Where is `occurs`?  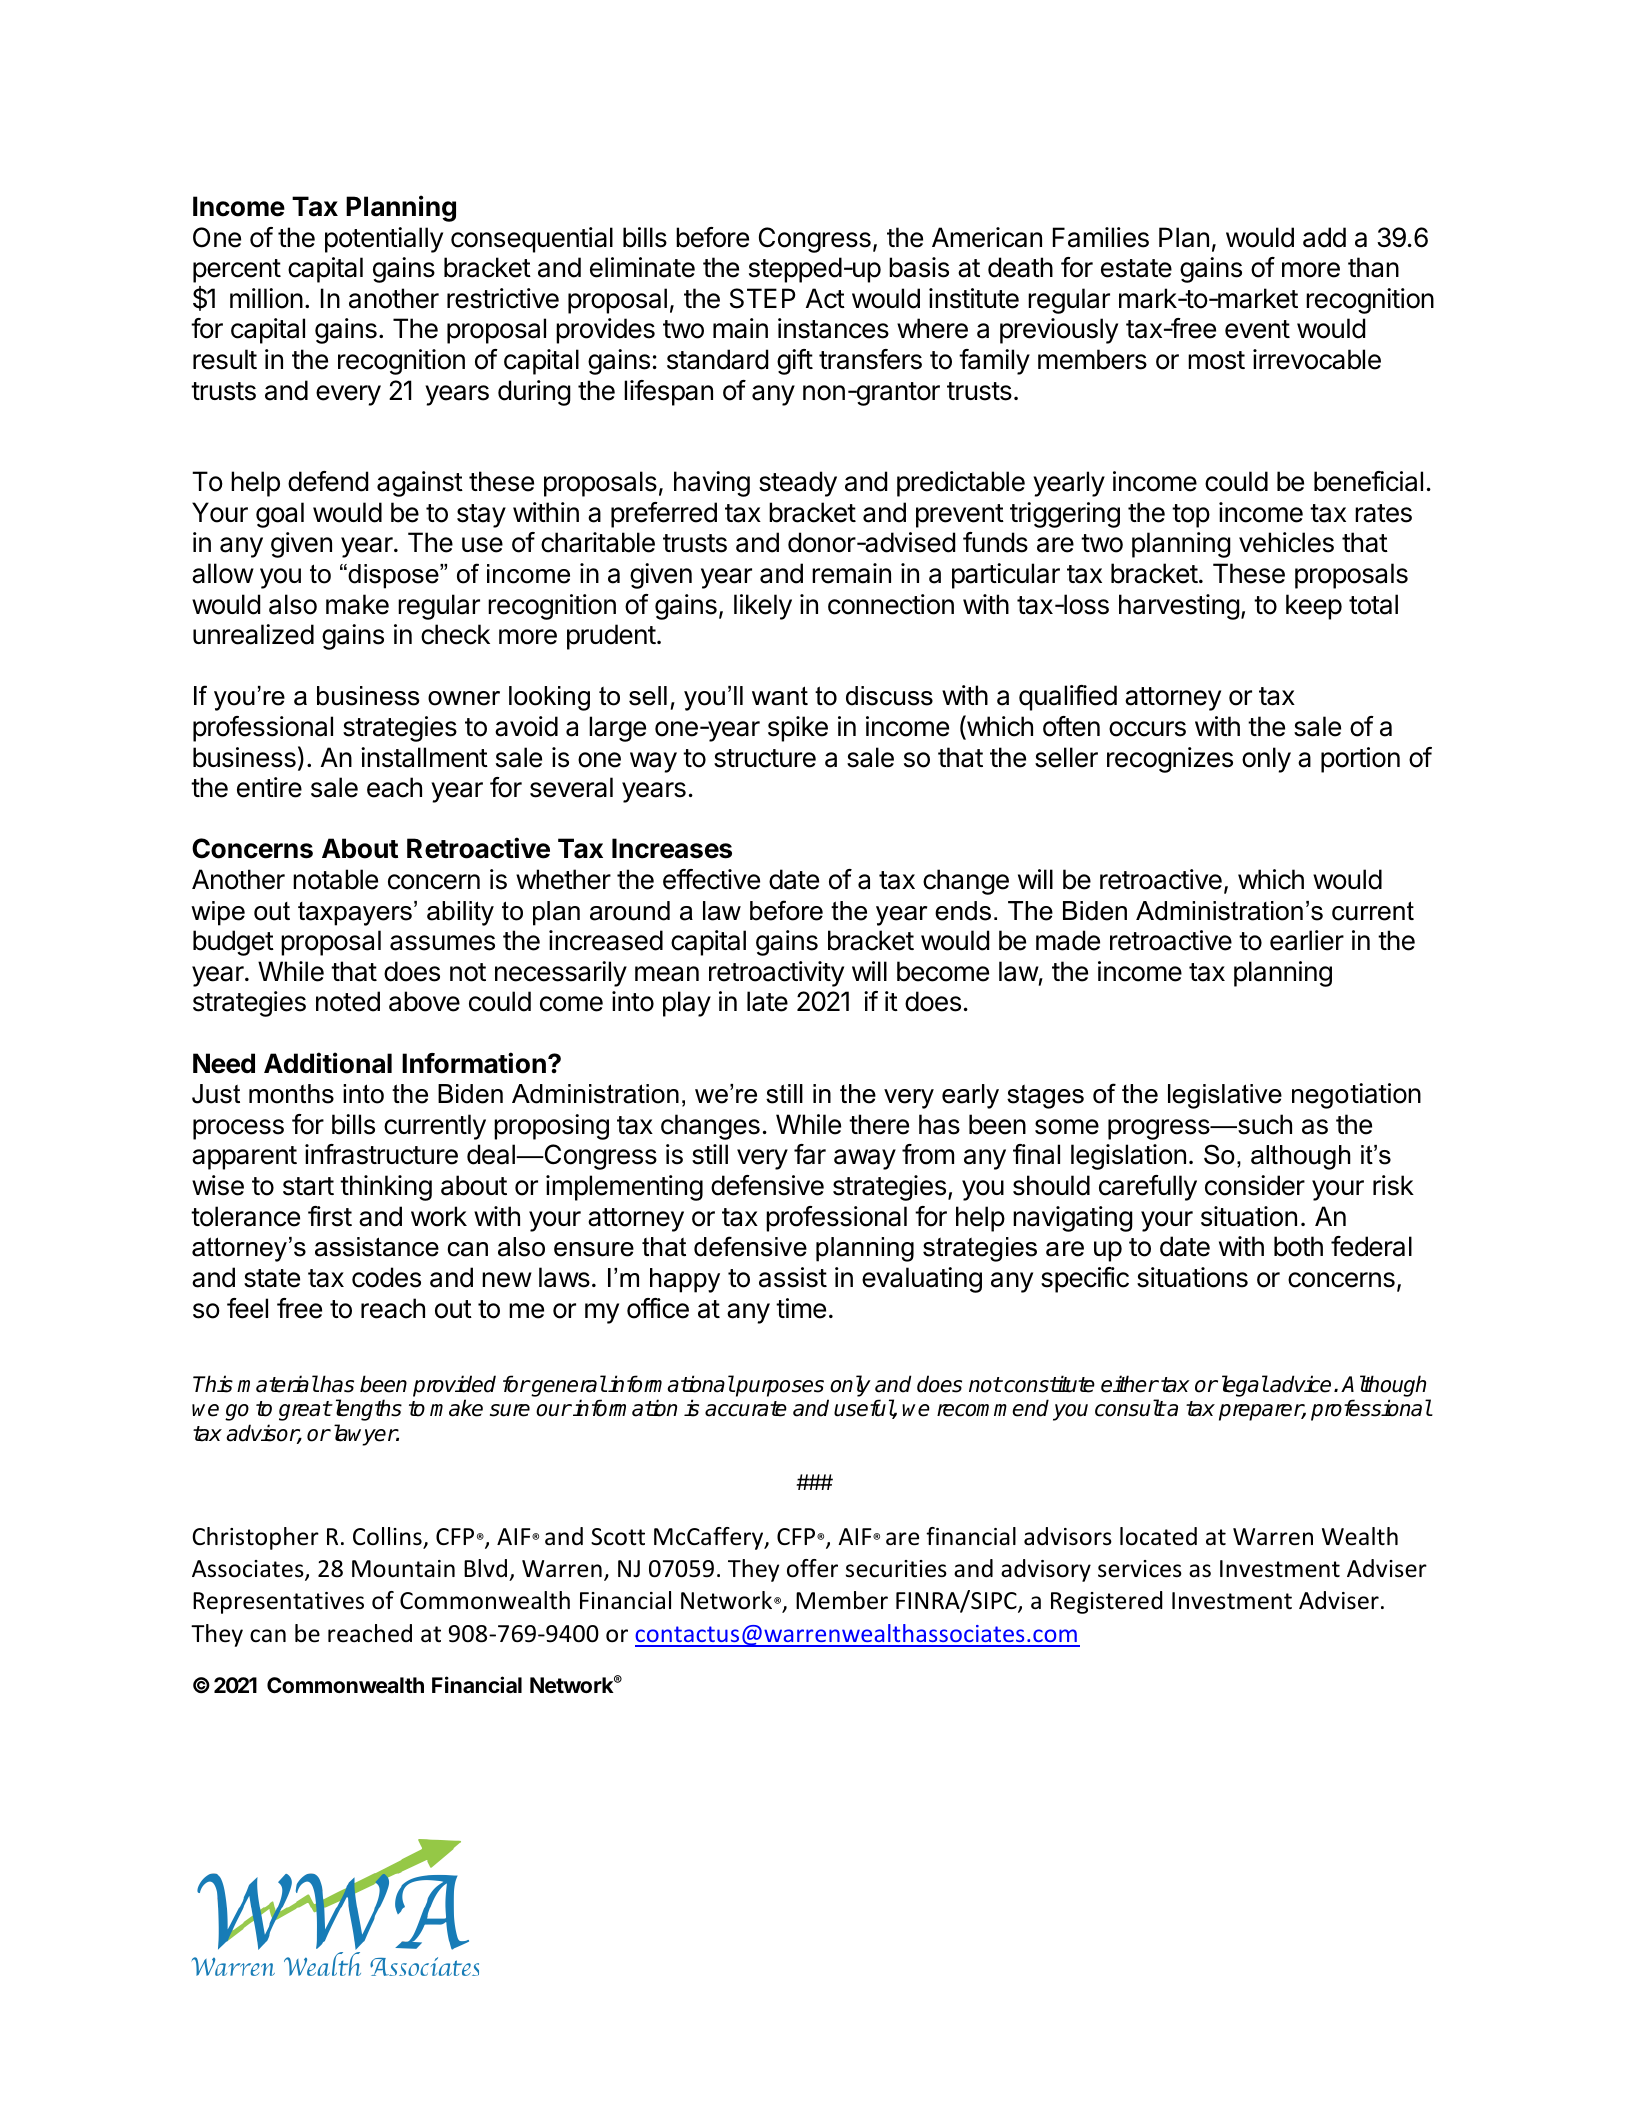
occurs is located at coordinates (1147, 729).
